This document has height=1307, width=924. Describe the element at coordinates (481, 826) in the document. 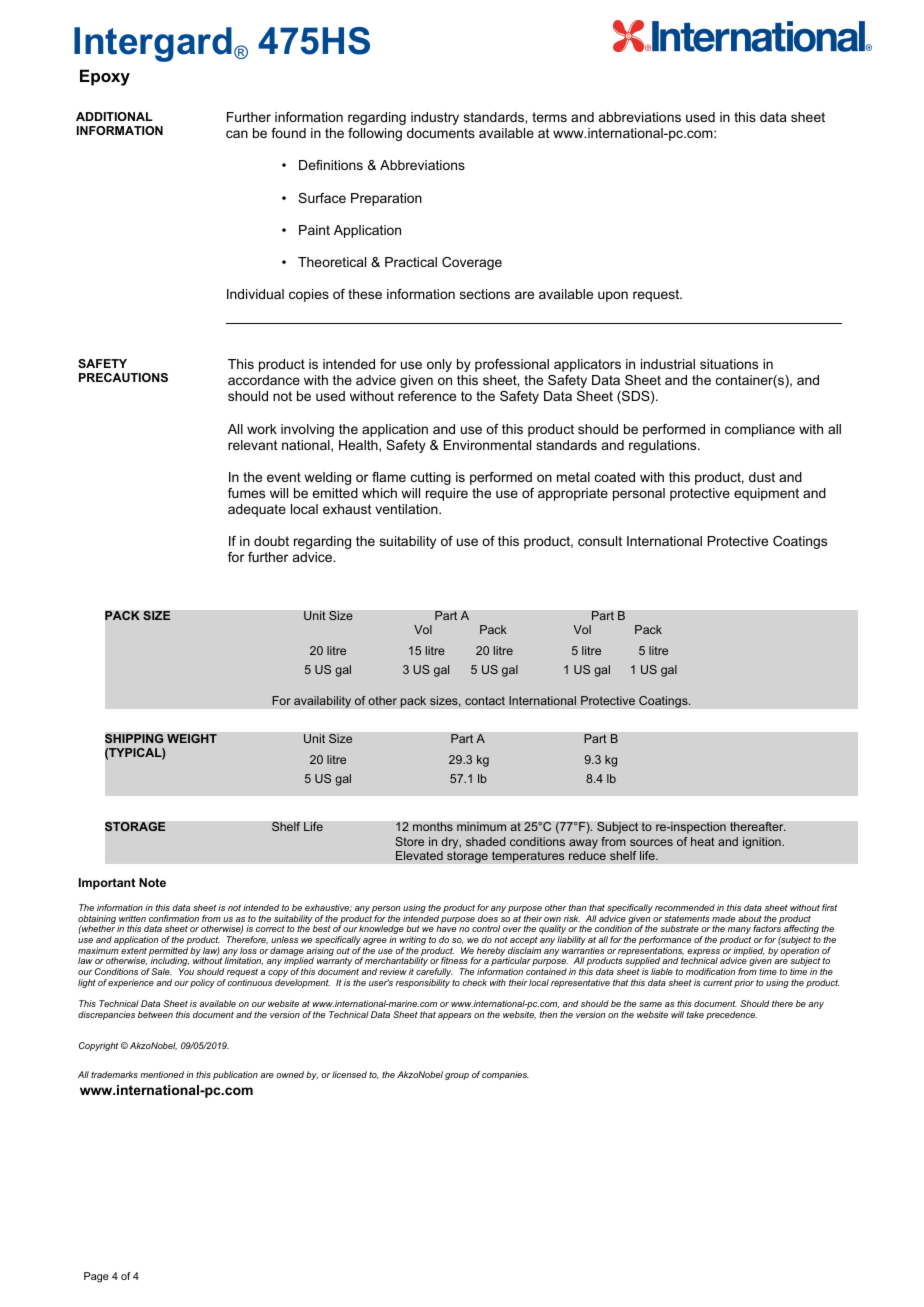

I see `minimum` at that location.
